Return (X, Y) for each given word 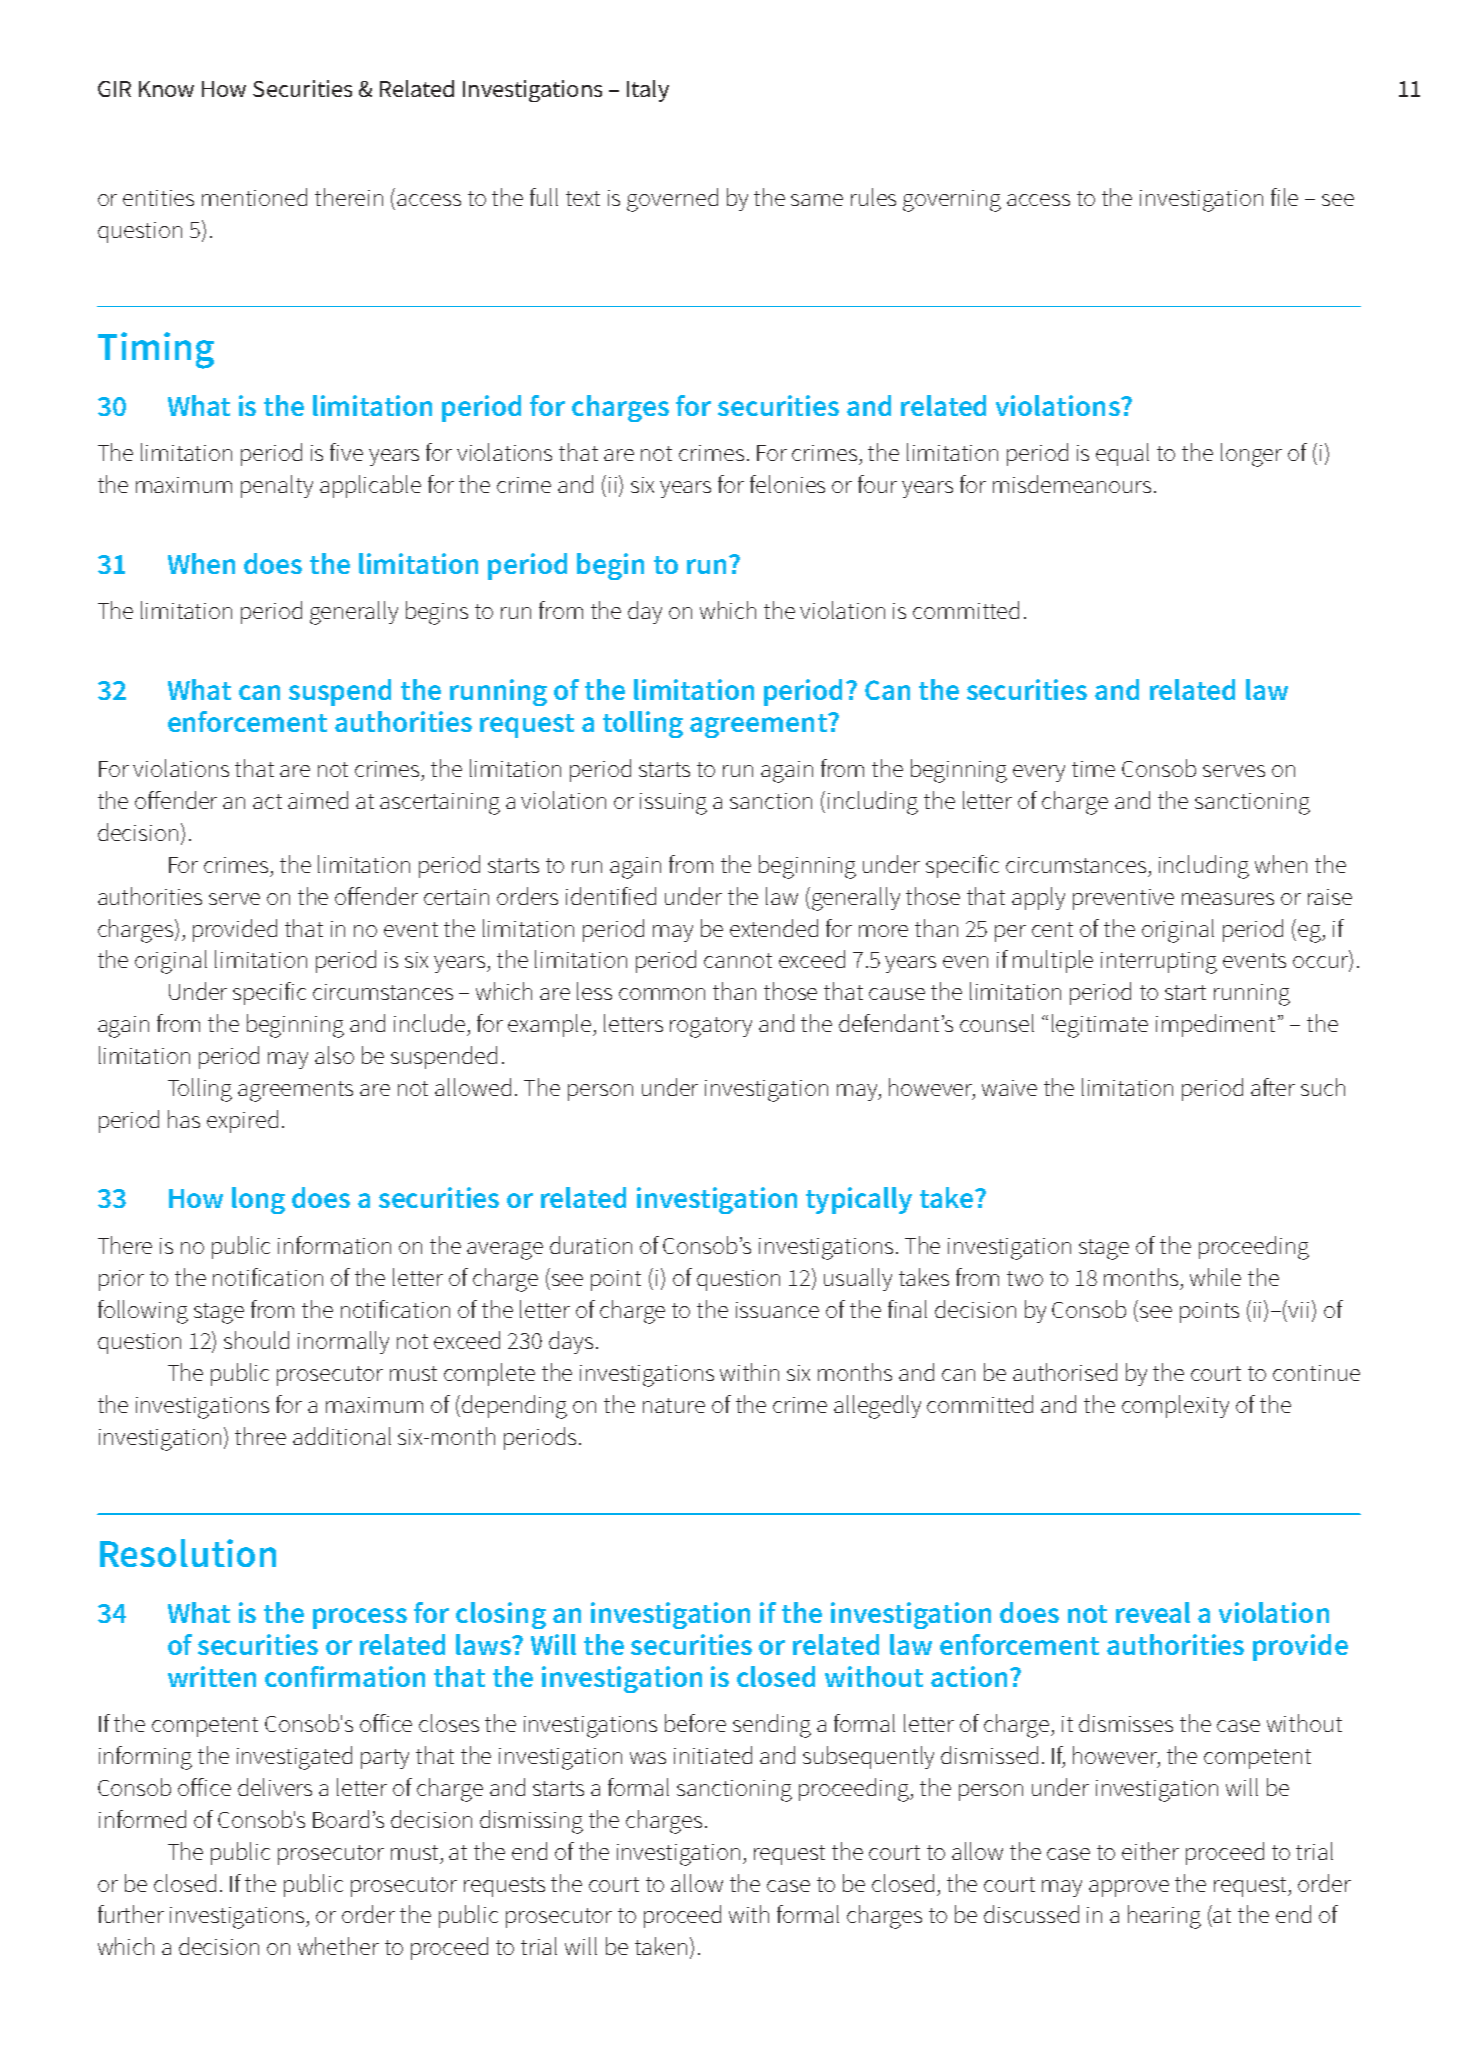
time (1093, 769)
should (256, 1340)
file (1284, 197)
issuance (777, 1310)
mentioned (254, 197)
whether (338, 1946)
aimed (318, 800)
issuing (673, 804)
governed (672, 200)
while (1215, 1277)
